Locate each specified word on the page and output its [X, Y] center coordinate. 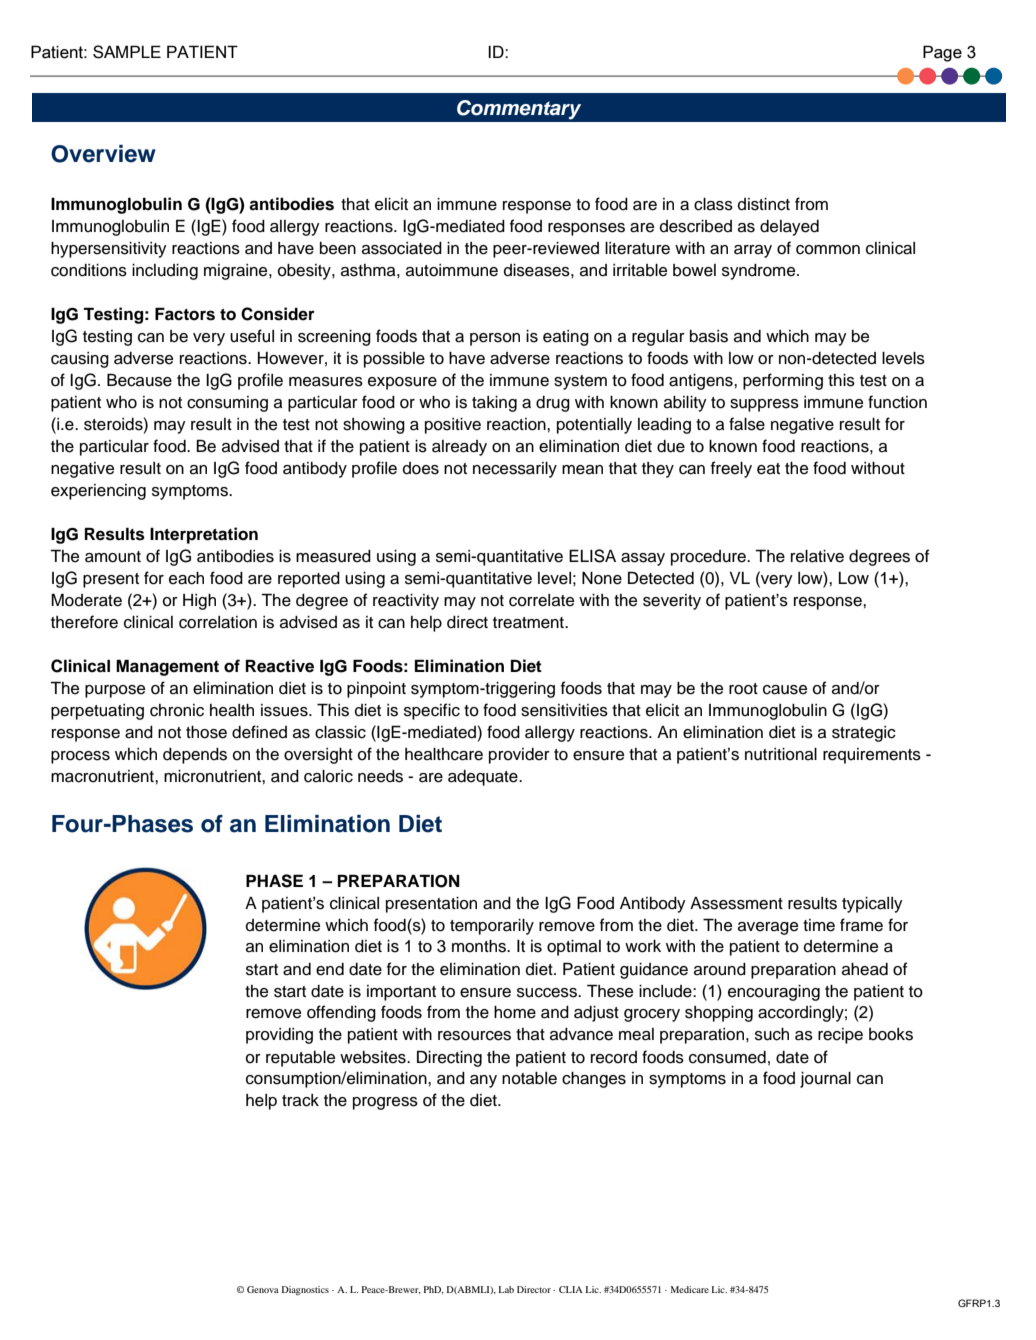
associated [402, 248]
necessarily [515, 470]
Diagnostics [305, 1290]
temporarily [492, 927]
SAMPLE [127, 52]
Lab [506, 1289]
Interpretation [204, 535]
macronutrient [103, 776]
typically [872, 905]
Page [942, 53]
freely [731, 469]
